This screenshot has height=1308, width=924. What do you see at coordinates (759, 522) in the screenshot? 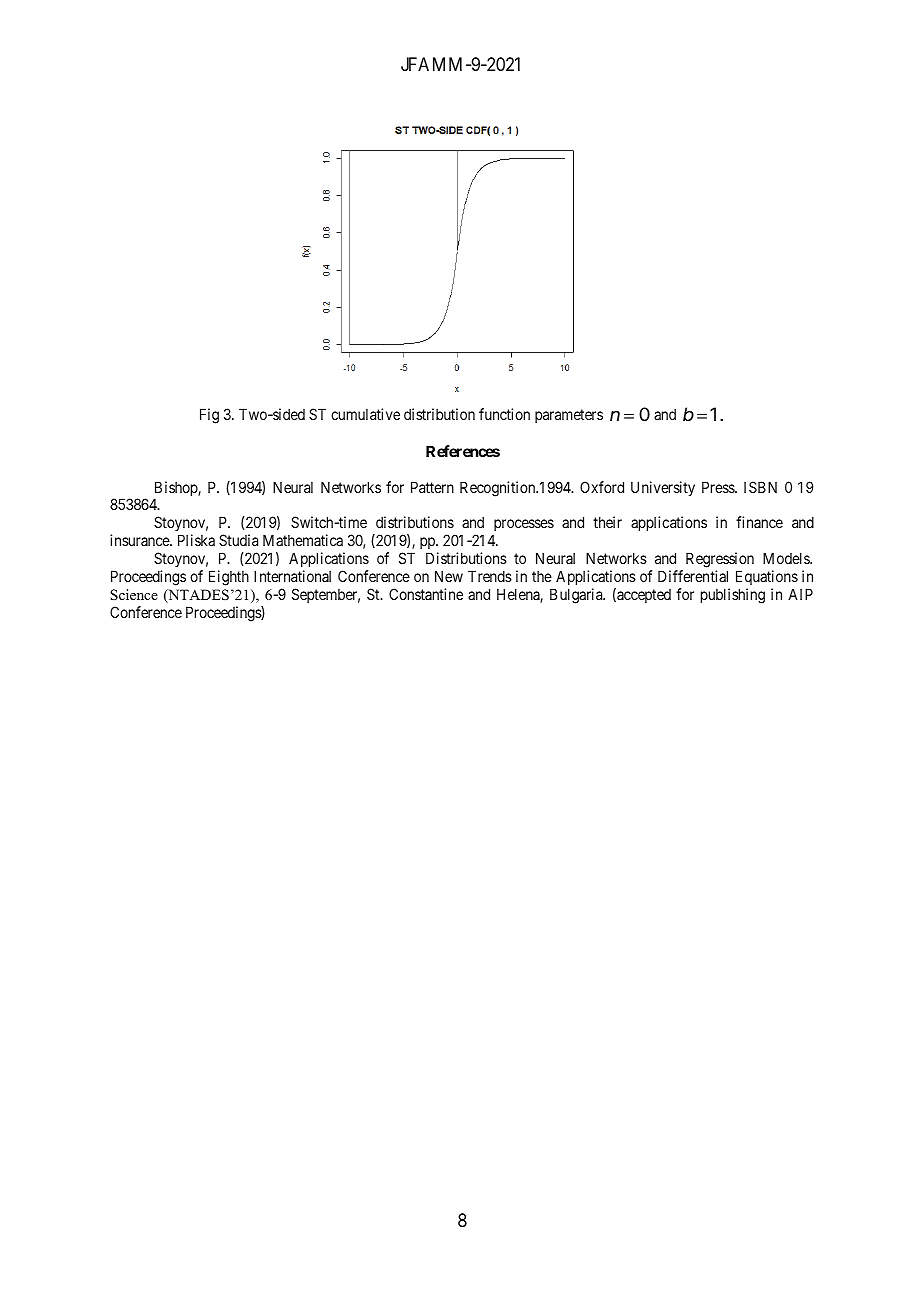
I see `finance` at bounding box center [759, 522].
